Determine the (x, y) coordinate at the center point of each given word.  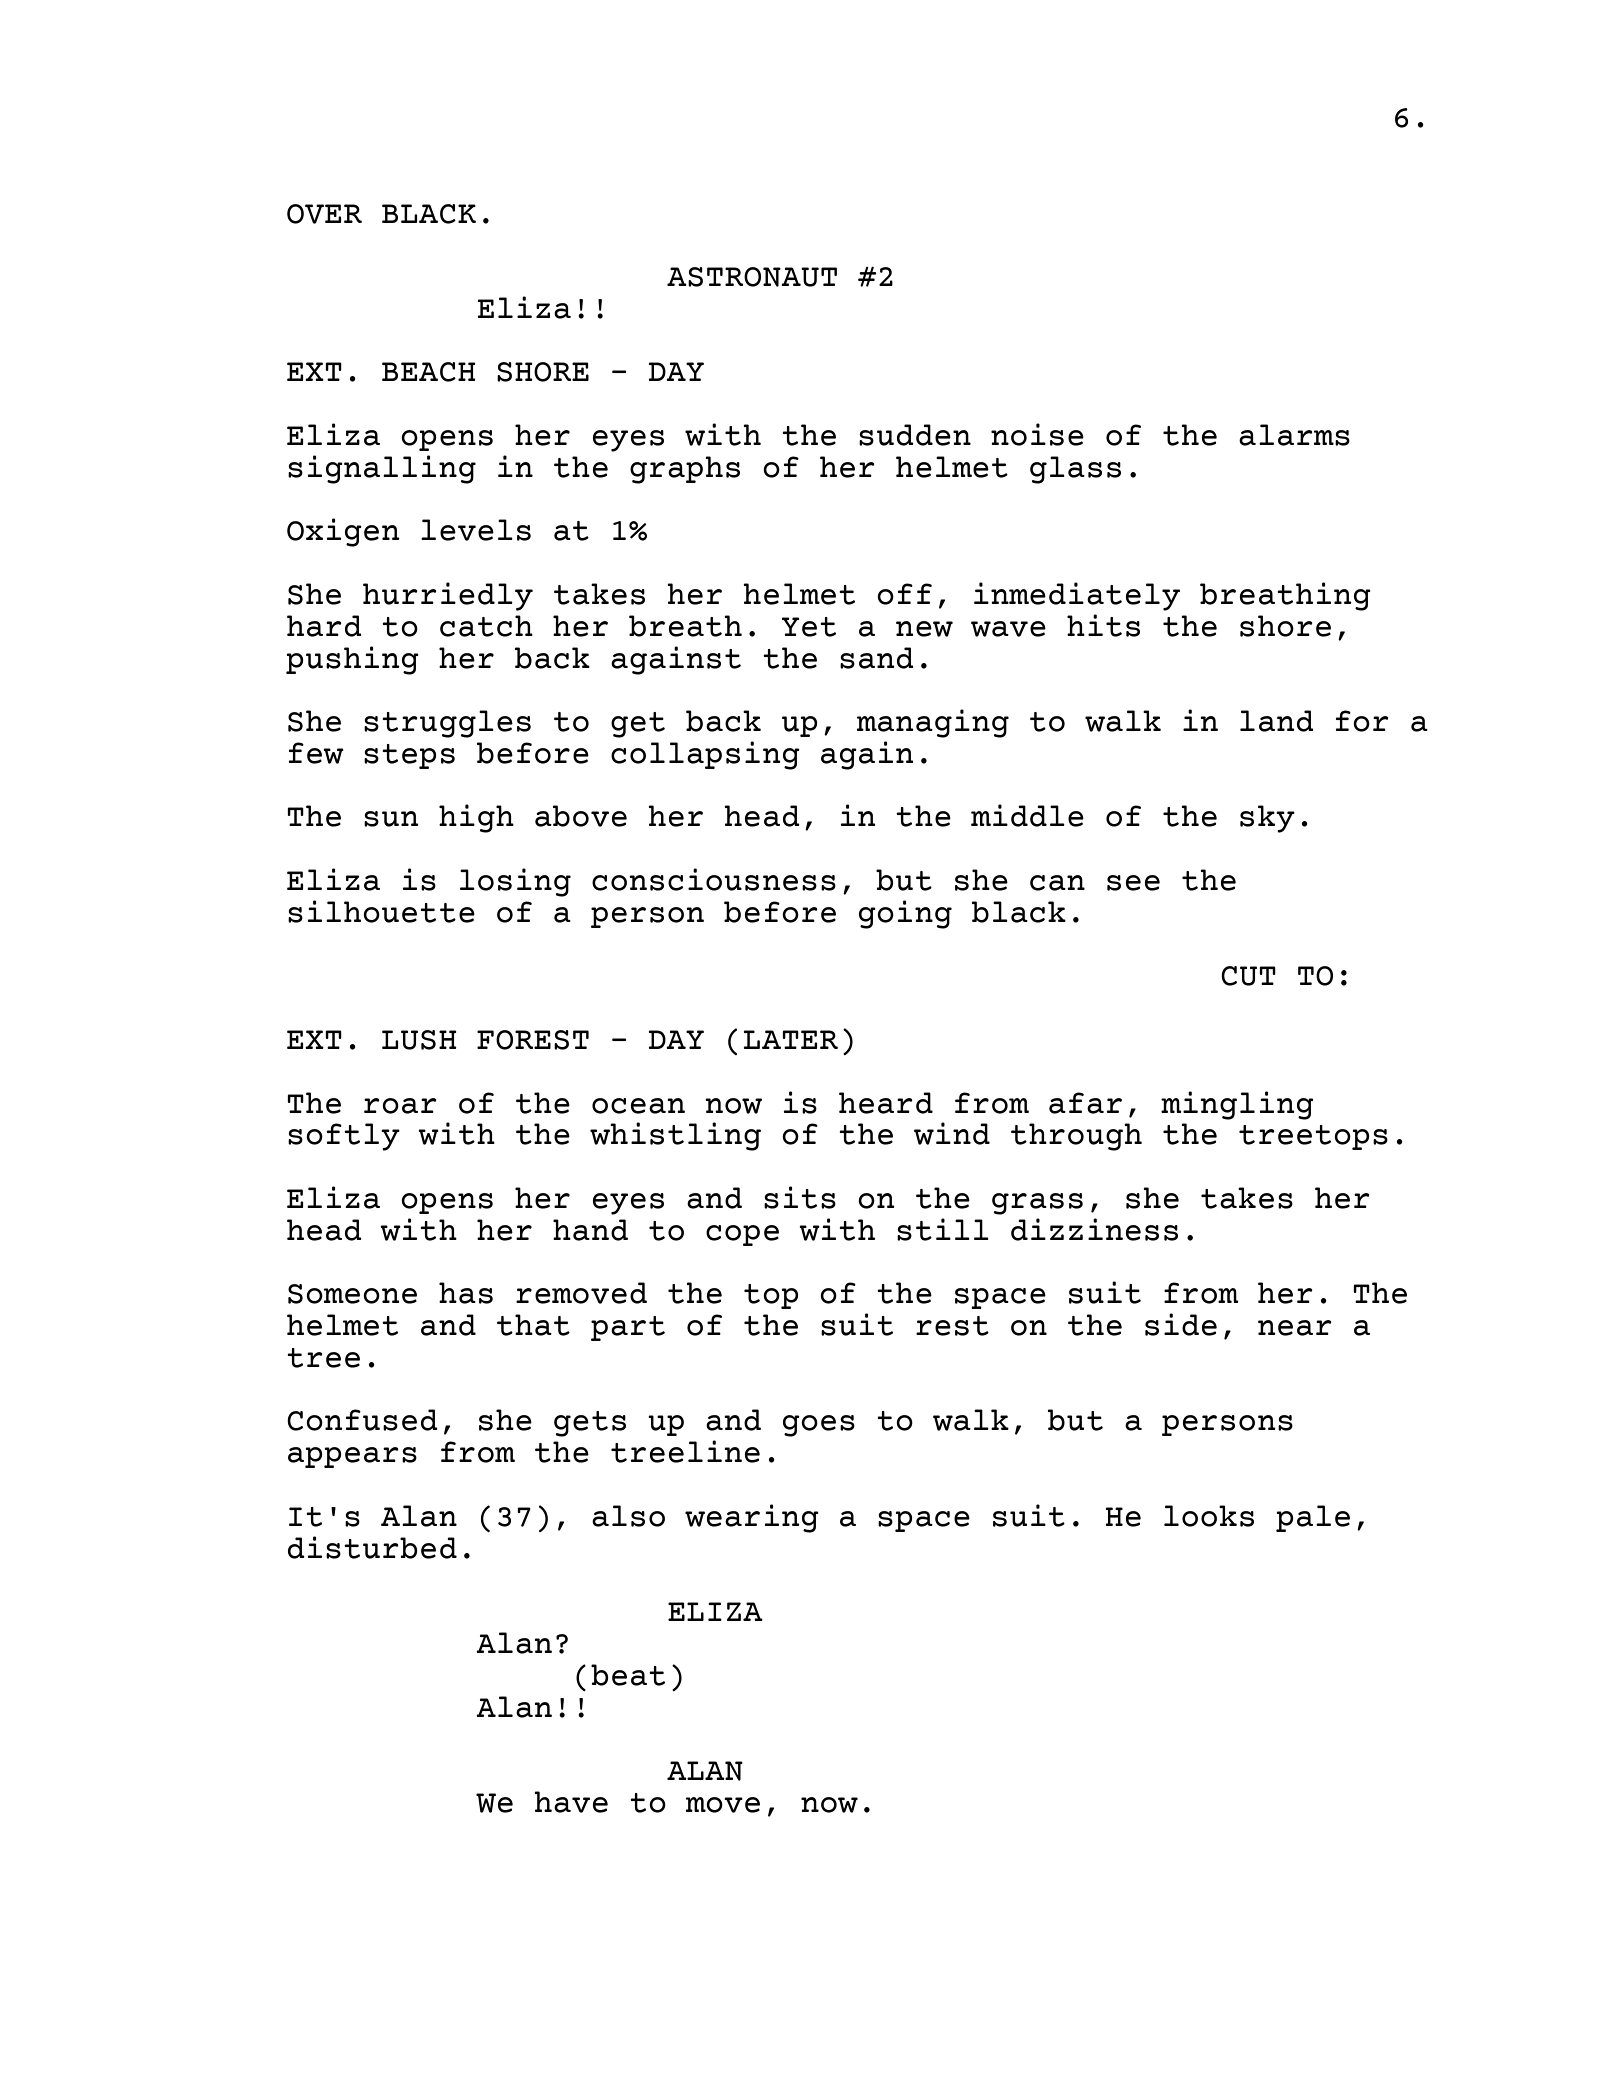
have (571, 1802)
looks (1209, 1516)
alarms (1294, 435)
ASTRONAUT (752, 277)
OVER (324, 214)
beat (628, 1675)
